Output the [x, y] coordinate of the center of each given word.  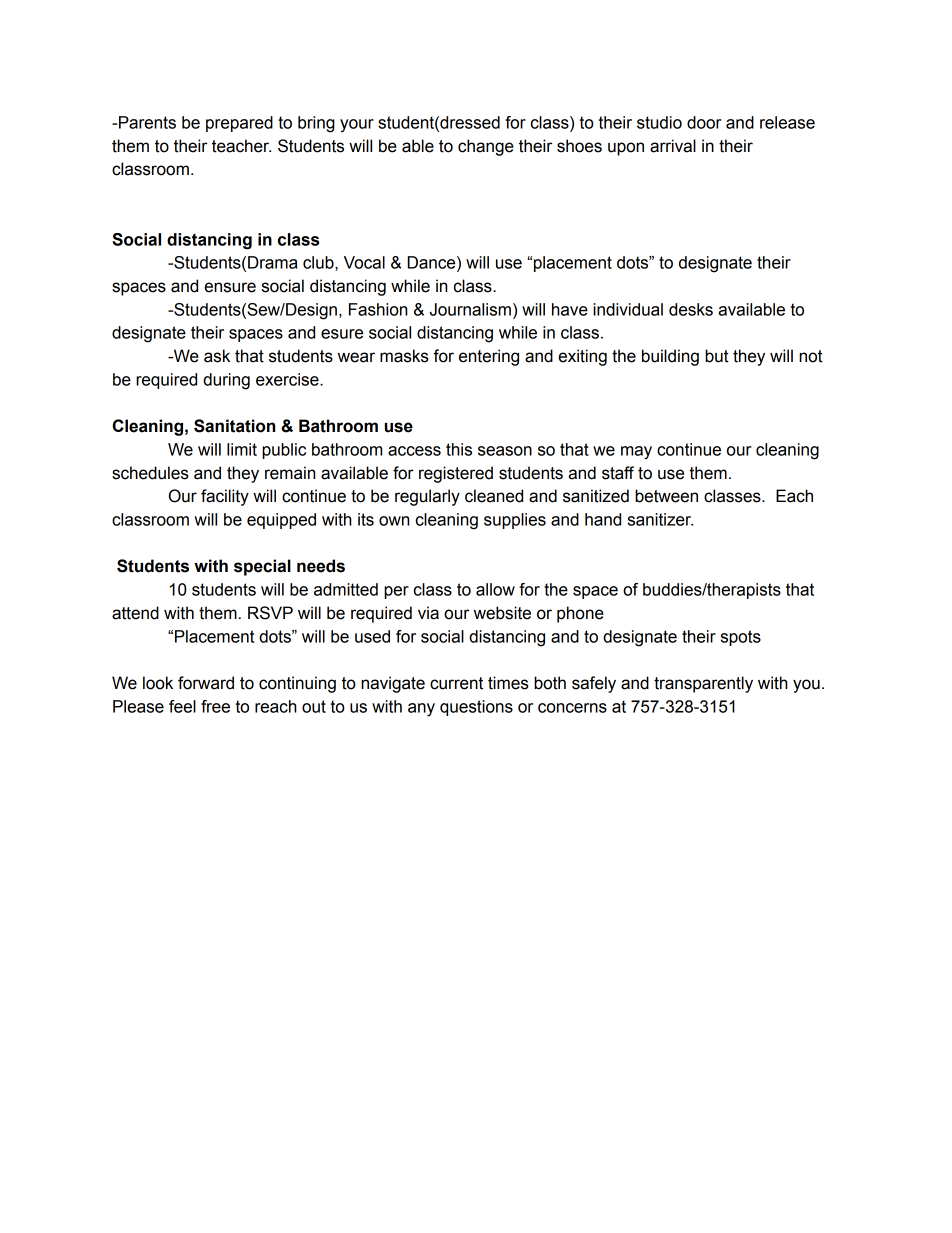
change [486, 147]
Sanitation [234, 426]
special [262, 567]
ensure [230, 287]
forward [206, 683]
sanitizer [660, 519]
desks [691, 309]
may [636, 453]
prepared [239, 124]
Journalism [470, 309]
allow [495, 589]
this [459, 449]
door [704, 122]
